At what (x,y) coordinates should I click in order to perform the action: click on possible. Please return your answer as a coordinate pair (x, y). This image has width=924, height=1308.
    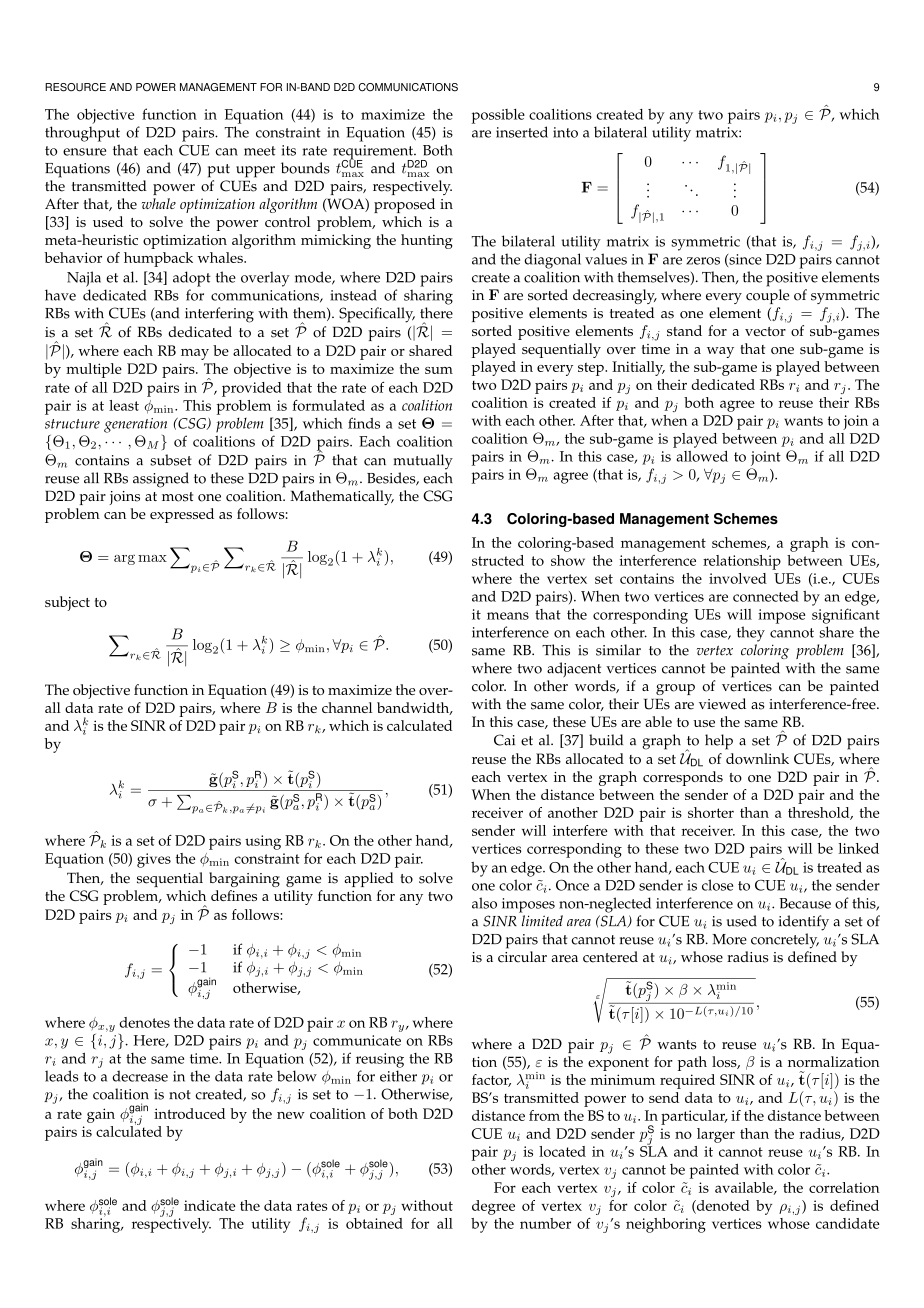
    Looking at the image, I should click on (498, 116).
